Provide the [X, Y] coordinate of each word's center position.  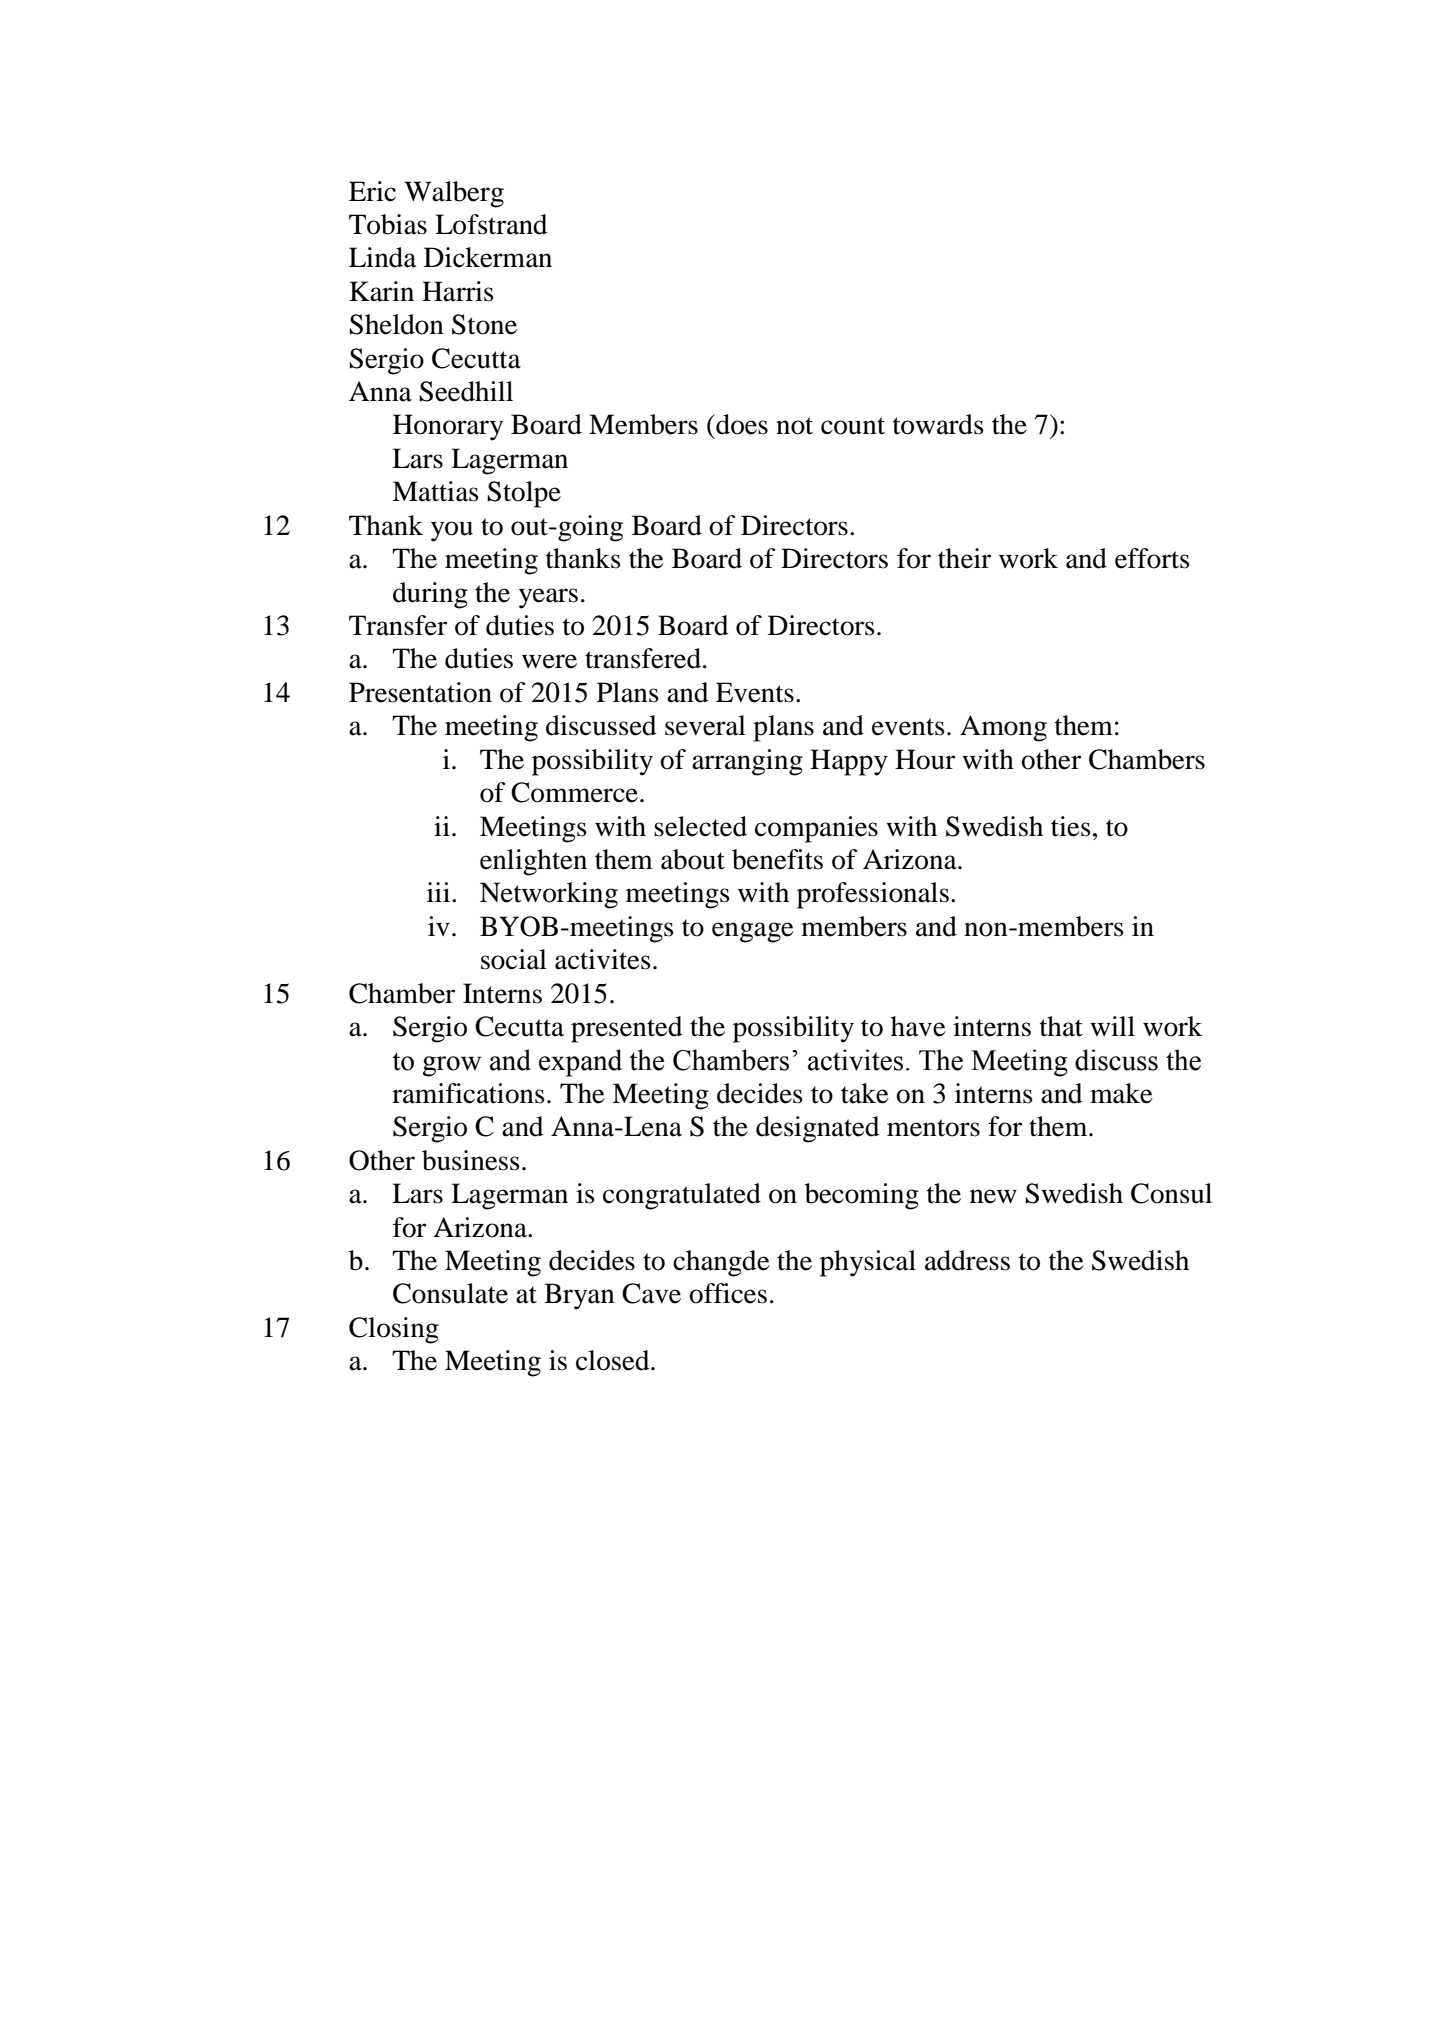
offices [728, 1293]
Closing [394, 1330]
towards [938, 424]
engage [753, 932]
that [1061, 1026]
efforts [1152, 558]
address [967, 1260]
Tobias [388, 224]
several [705, 725]
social [514, 959]
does [741, 424]
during [430, 595]
